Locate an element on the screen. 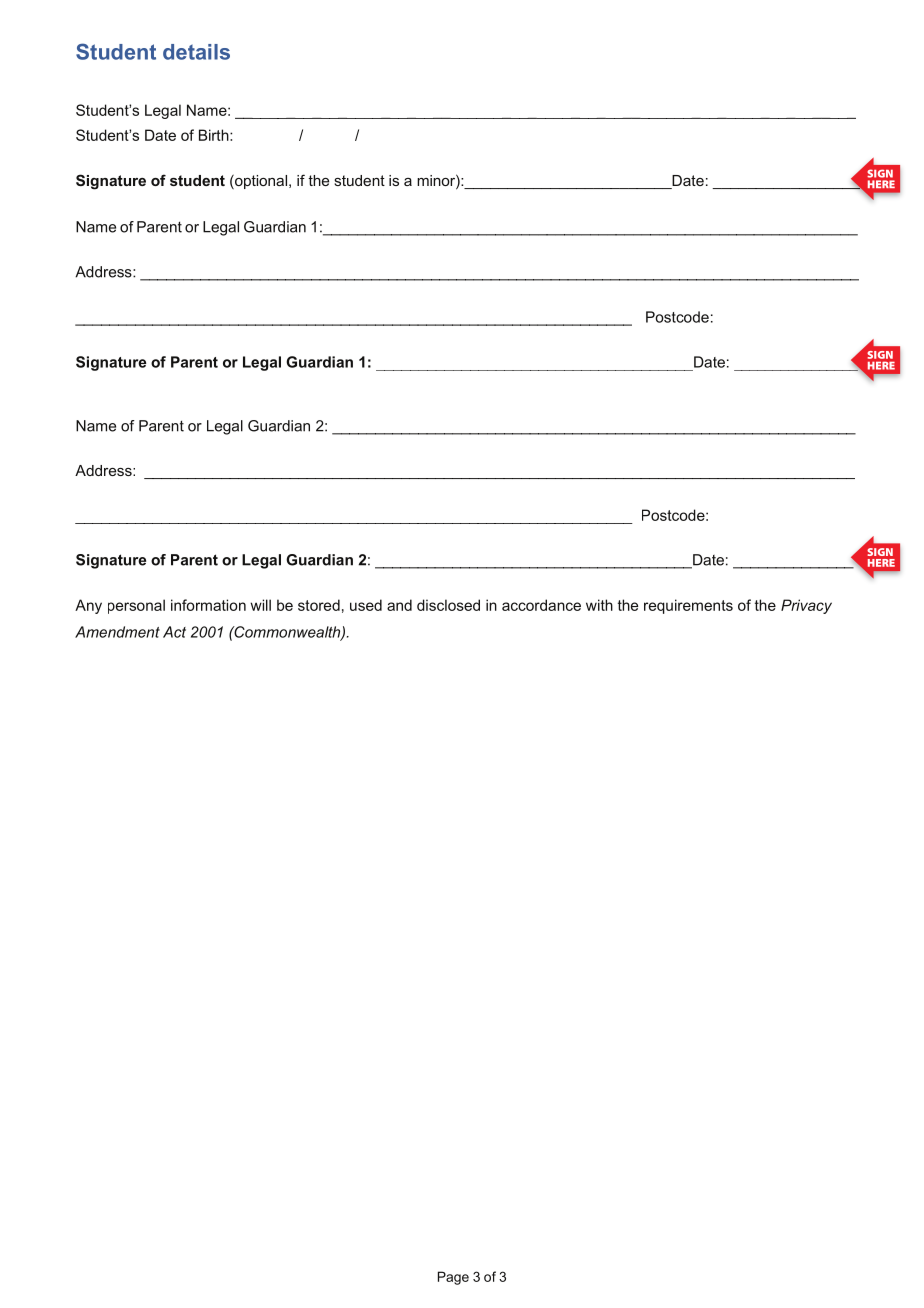 This screenshot has width=924, height=1308. Page is located at coordinates (453, 1278).
